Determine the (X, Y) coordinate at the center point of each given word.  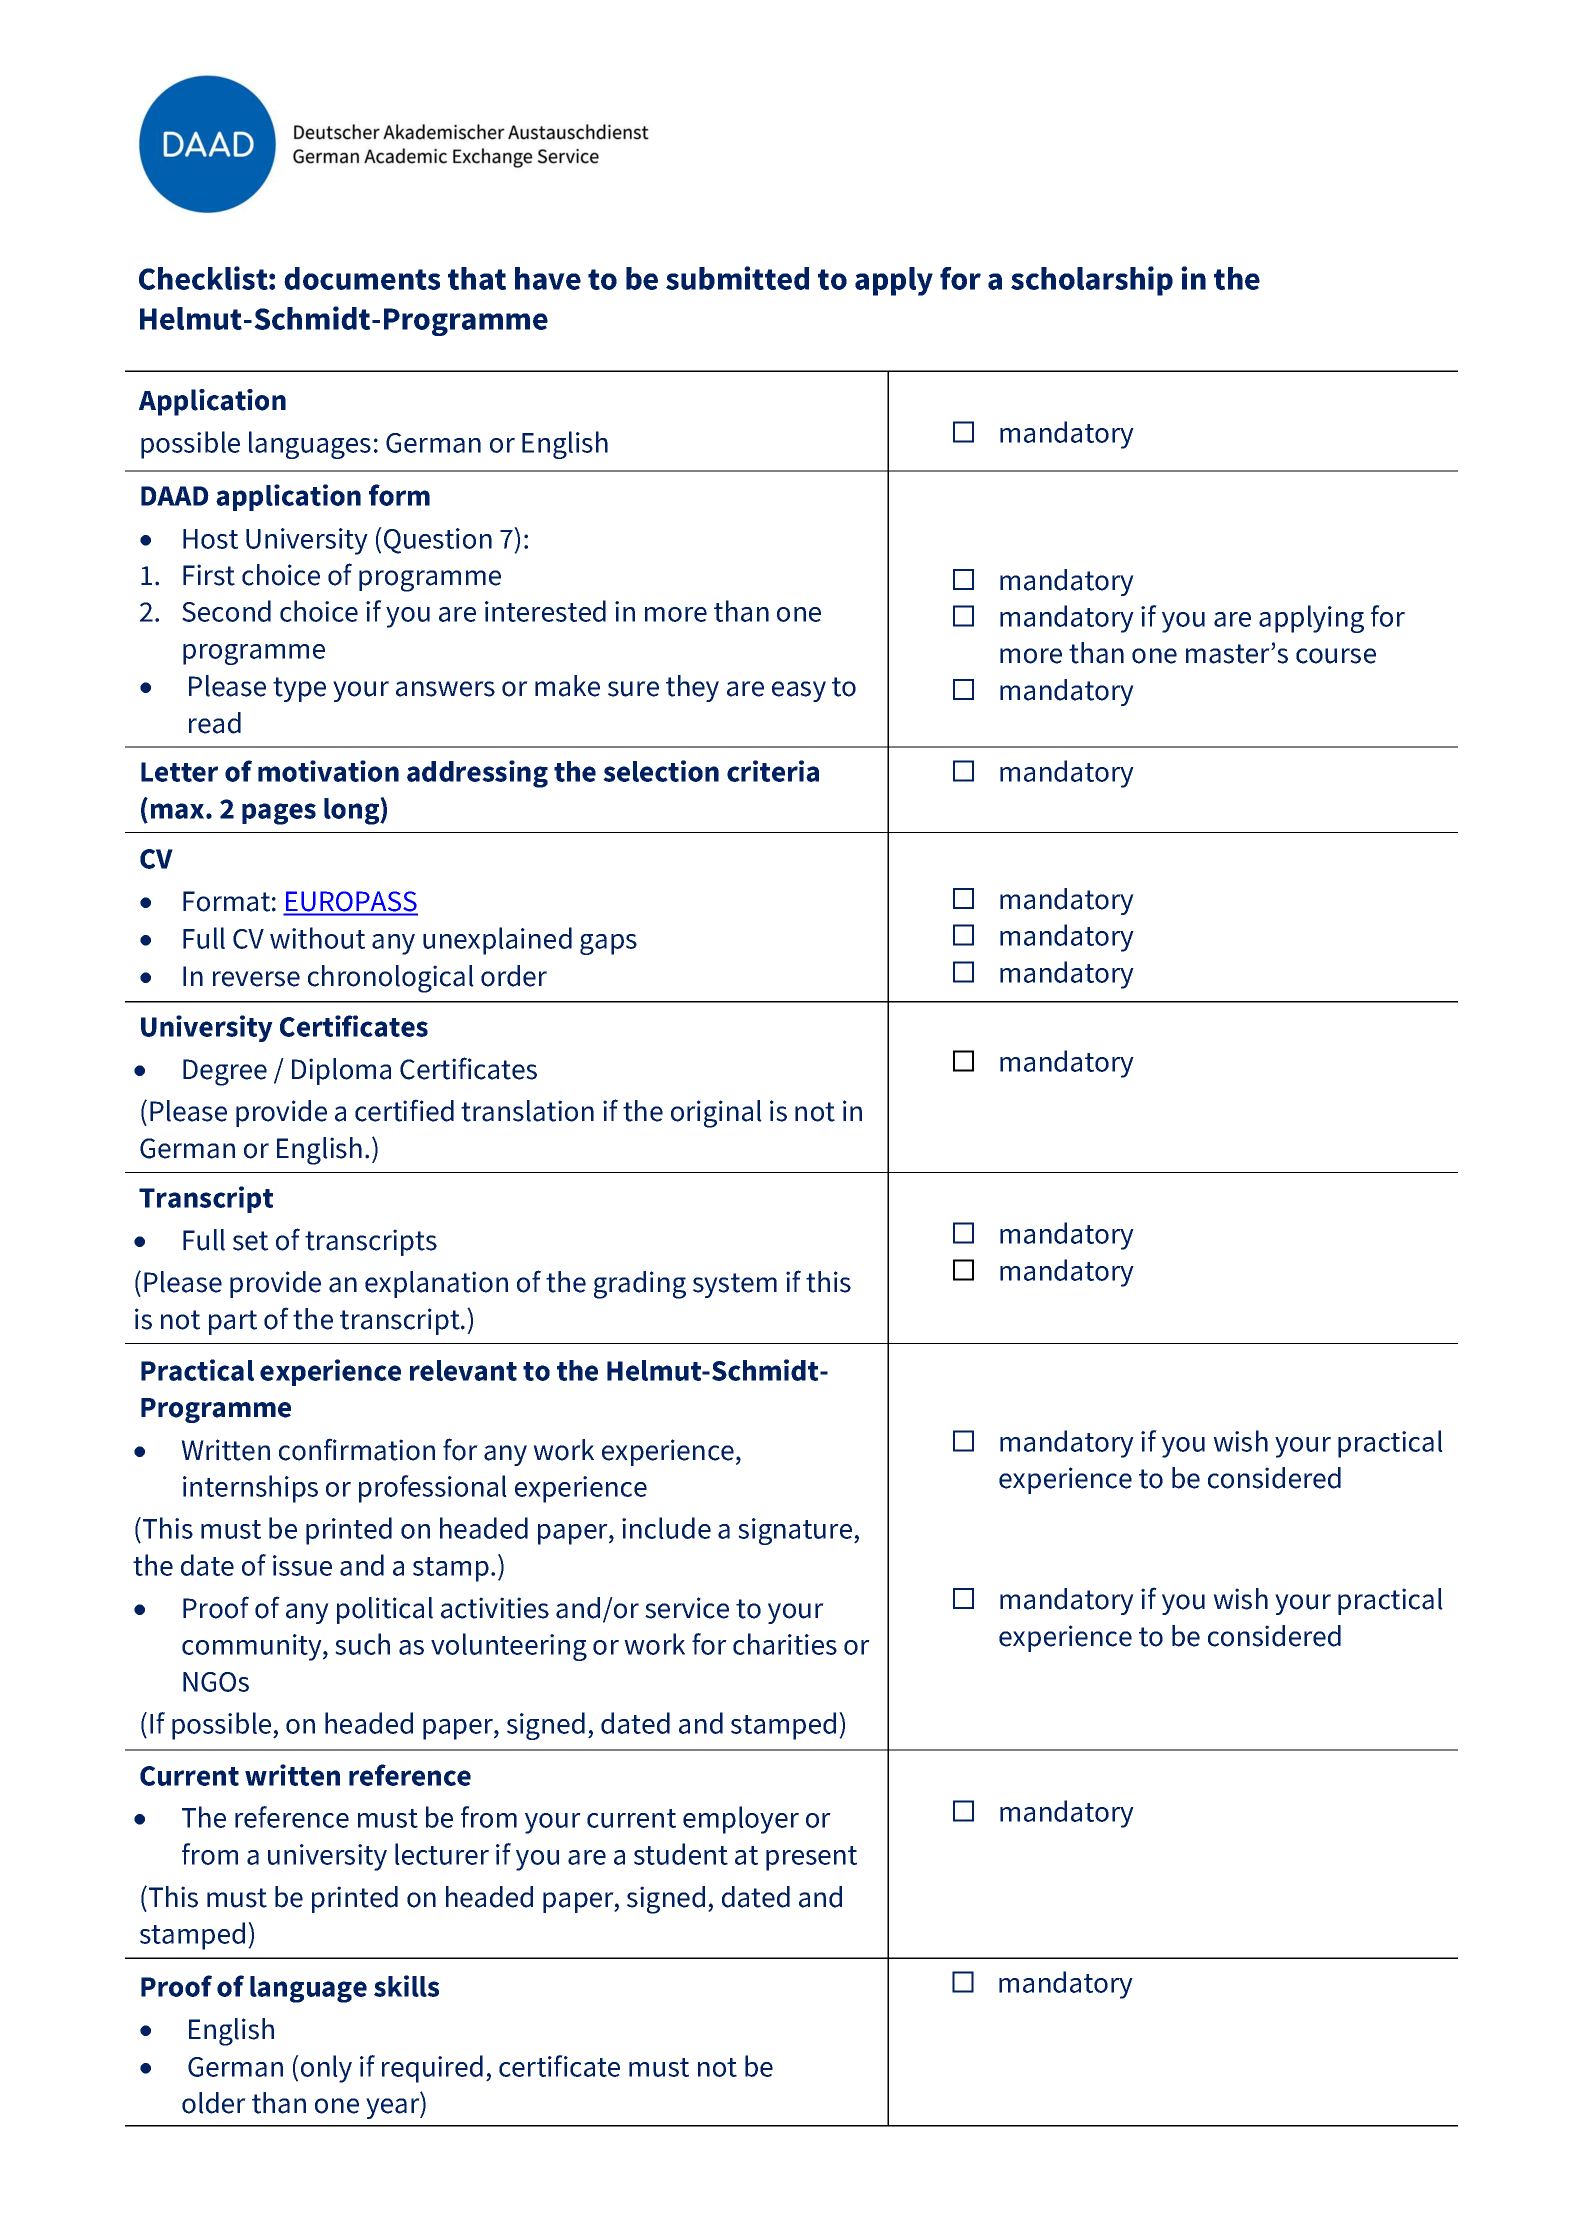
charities (785, 1644)
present (811, 1858)
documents (362, 278)
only (326, 2069)
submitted (737, 278)
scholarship (1092, 281)
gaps (608, 944)
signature (796, 1531)
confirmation (357, 1449)
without (317, 938)
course (1336, 656)
